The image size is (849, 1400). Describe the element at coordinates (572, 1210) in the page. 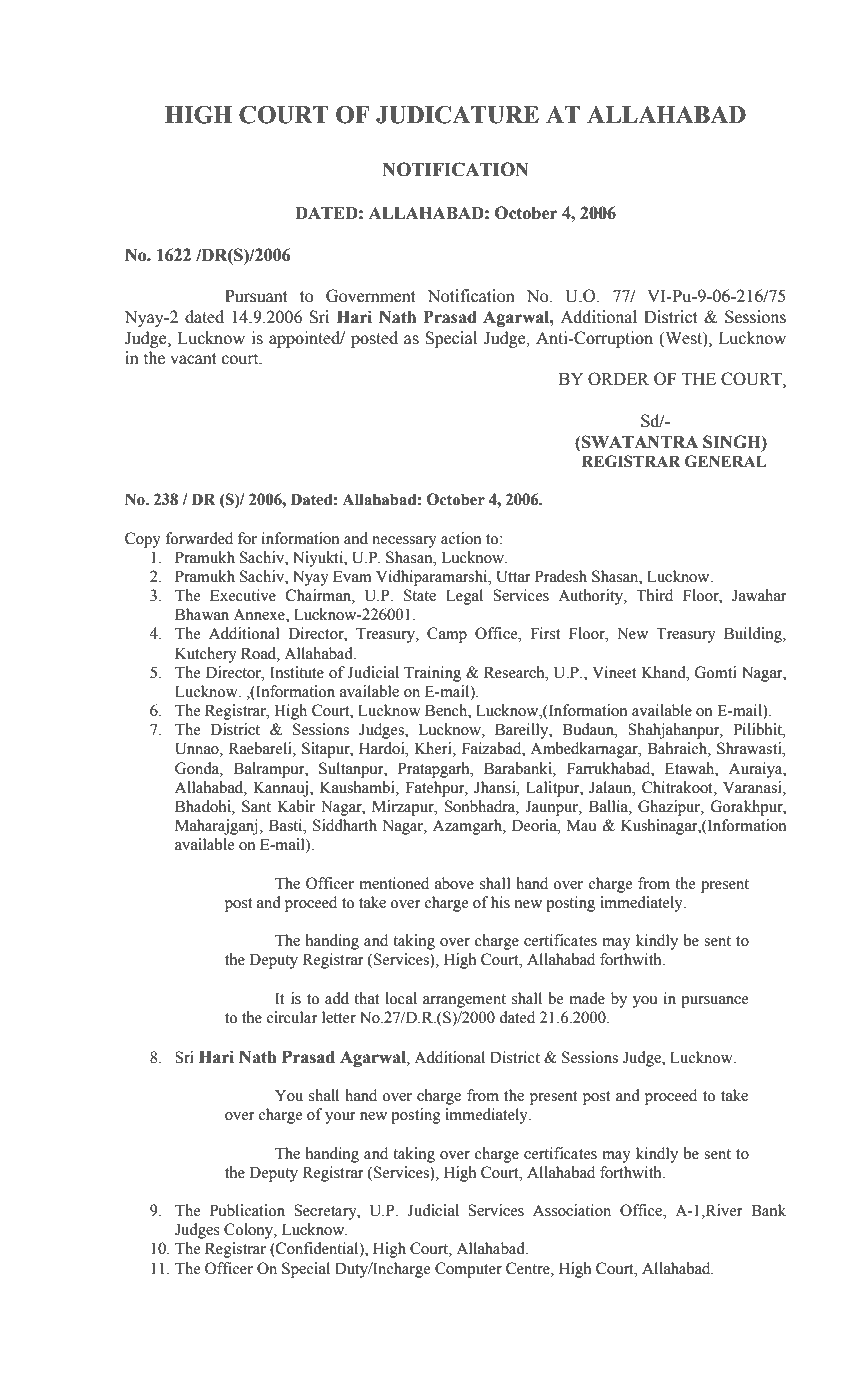

I see `Association` at that location.
